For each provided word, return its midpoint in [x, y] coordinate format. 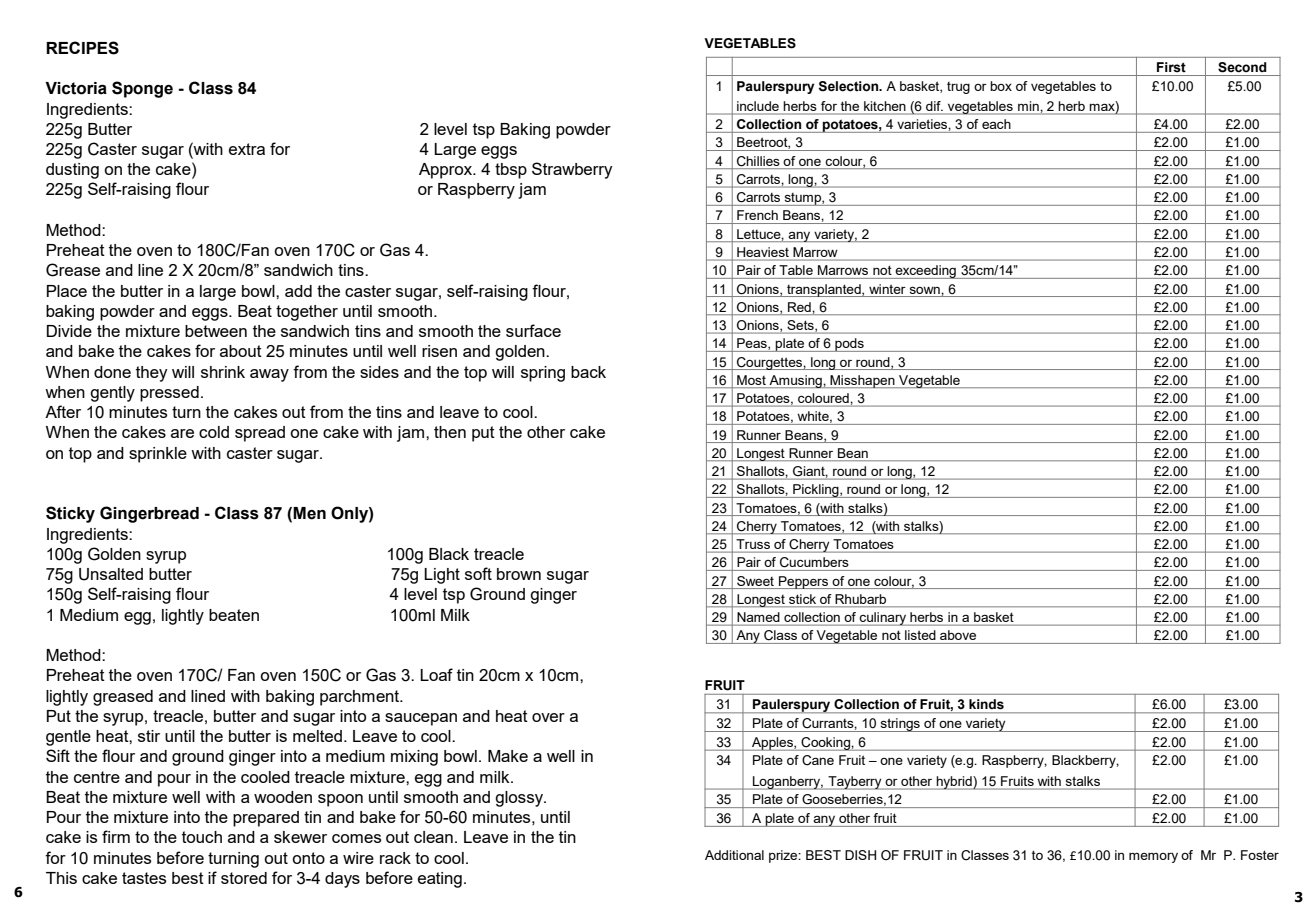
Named [758, 618]
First [1171, 67]
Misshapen [862, 381]
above [958, 635]
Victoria [76, 88]
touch [202, 837]
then [450, 432]
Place [67, 291]
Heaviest [763, 253]
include [758, 107]
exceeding [925, 272]
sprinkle [158, 455]
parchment [361, 698]
